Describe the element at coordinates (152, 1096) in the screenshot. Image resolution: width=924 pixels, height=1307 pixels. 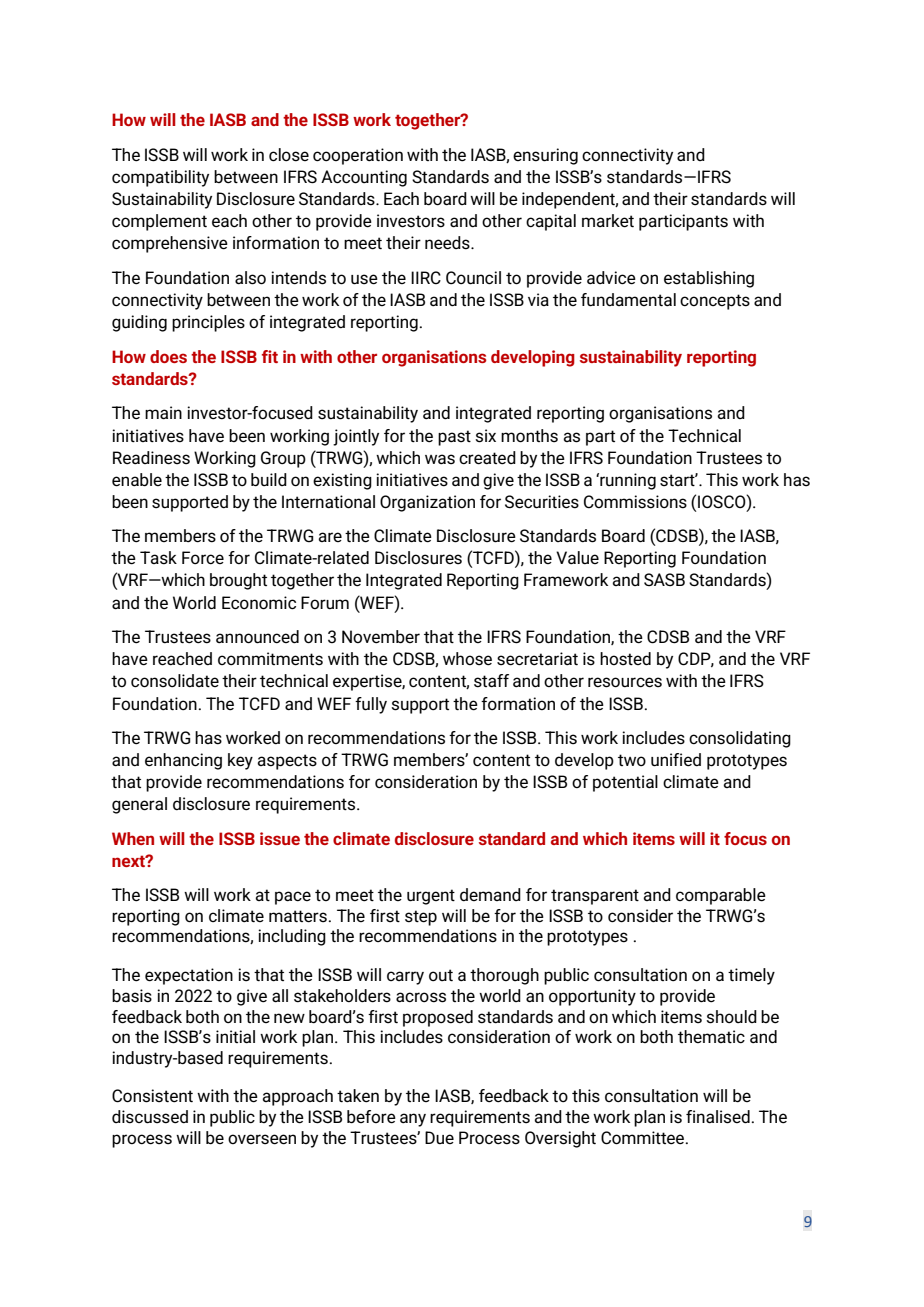
I see `Consistent` at that location.
